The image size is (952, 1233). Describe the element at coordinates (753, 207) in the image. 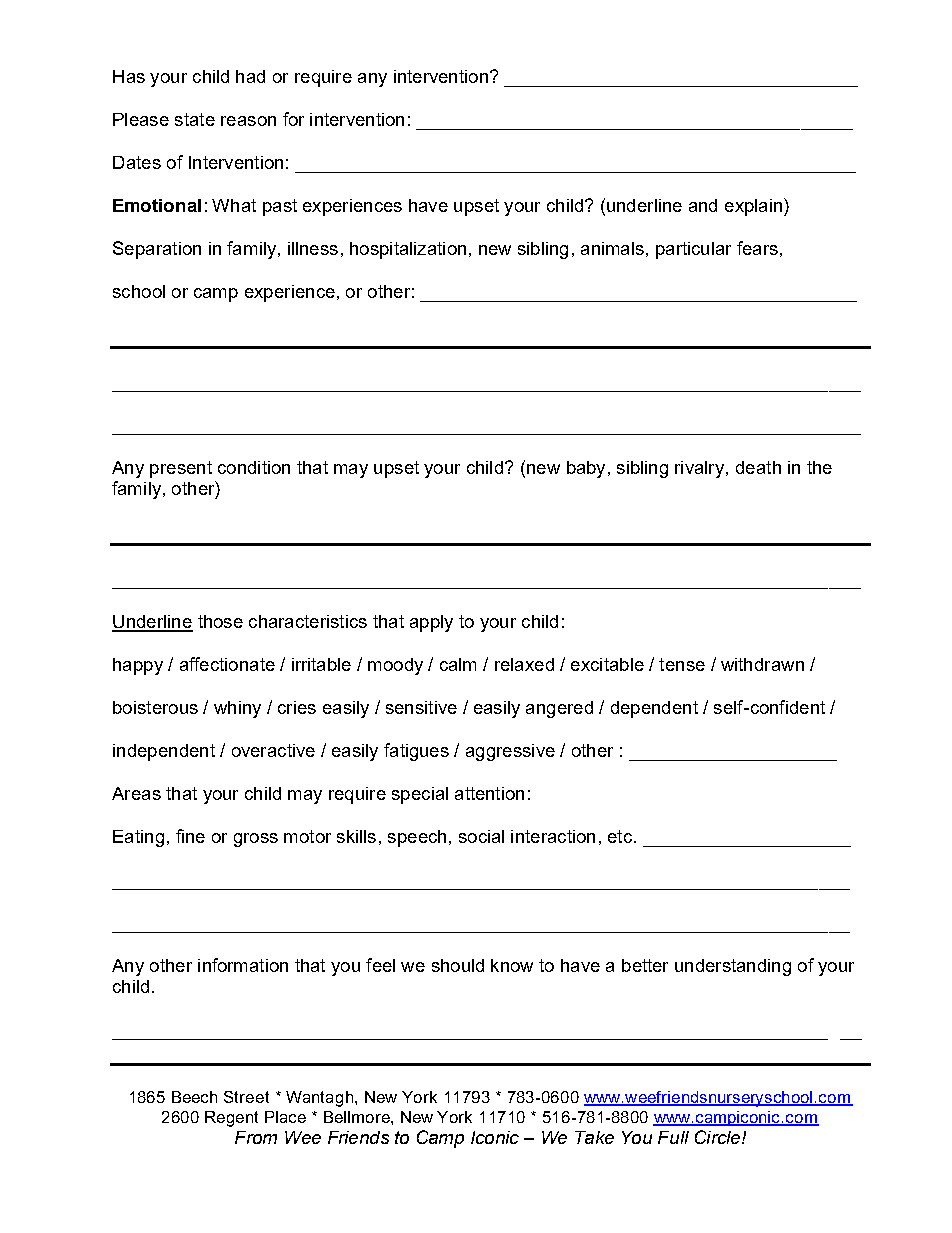

I see `explain` at that location.
